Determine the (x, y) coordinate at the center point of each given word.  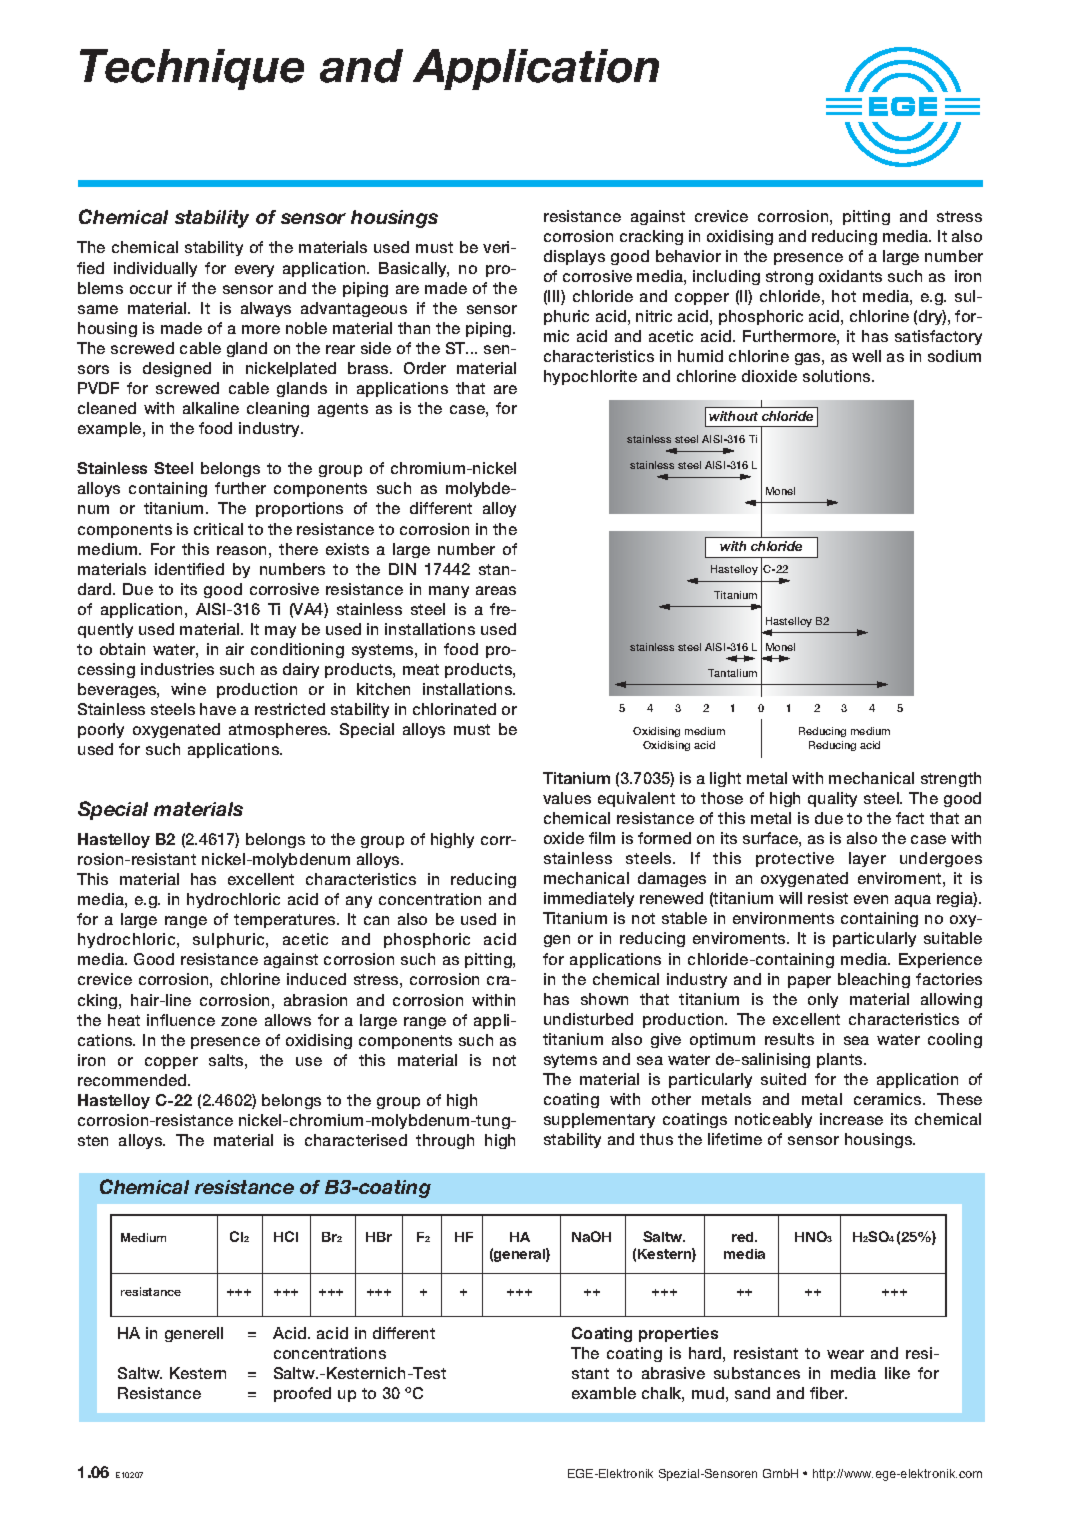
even (871, 899)
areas (496, 590)
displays (574, 257)
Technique (192, 69)
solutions (838, 376)
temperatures (286, 921)
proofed (302, 1394)
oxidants (850, 276)
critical (218, 529)
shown (604, 999)
